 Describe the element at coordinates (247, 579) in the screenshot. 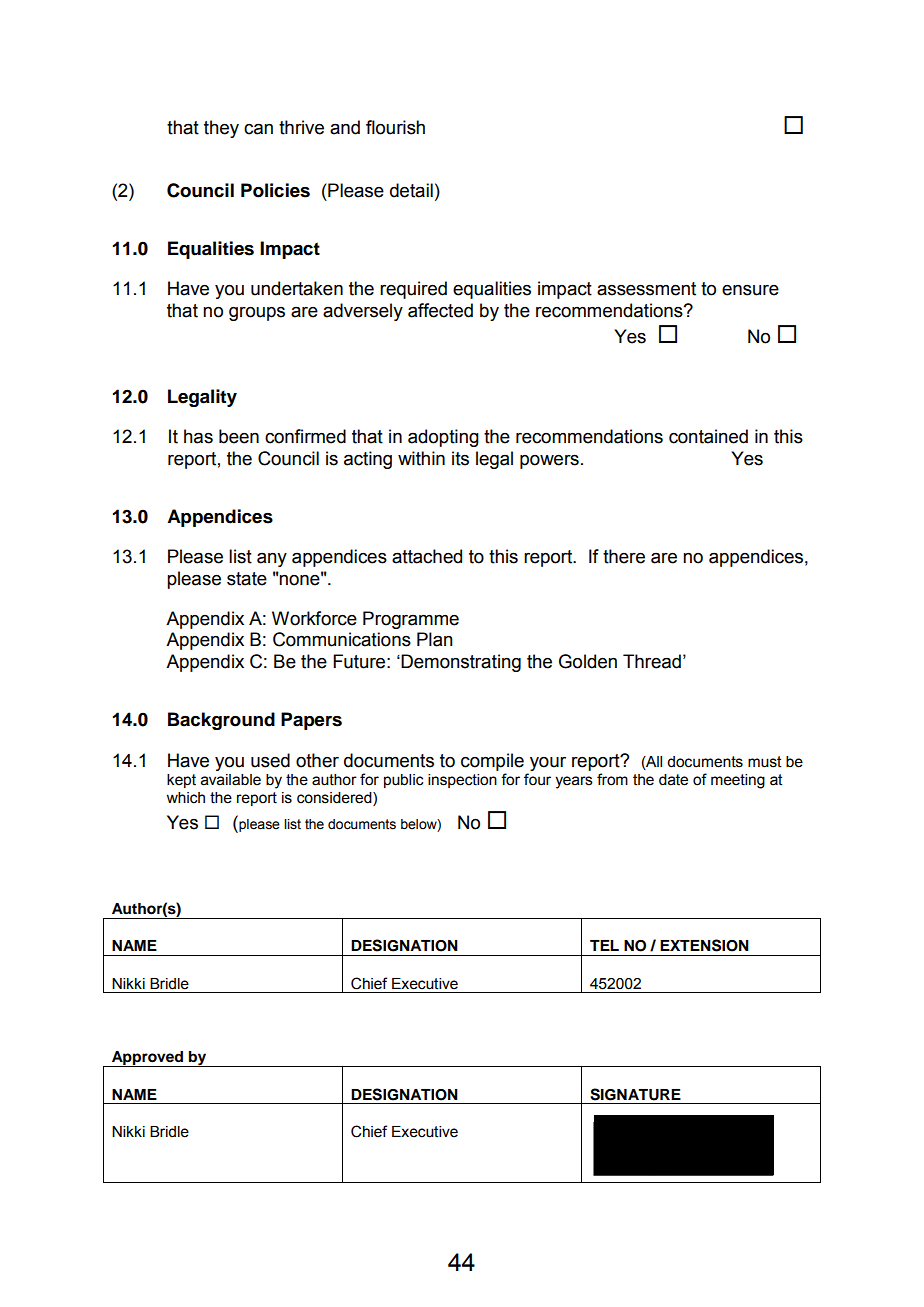

I see `state` at that location.
